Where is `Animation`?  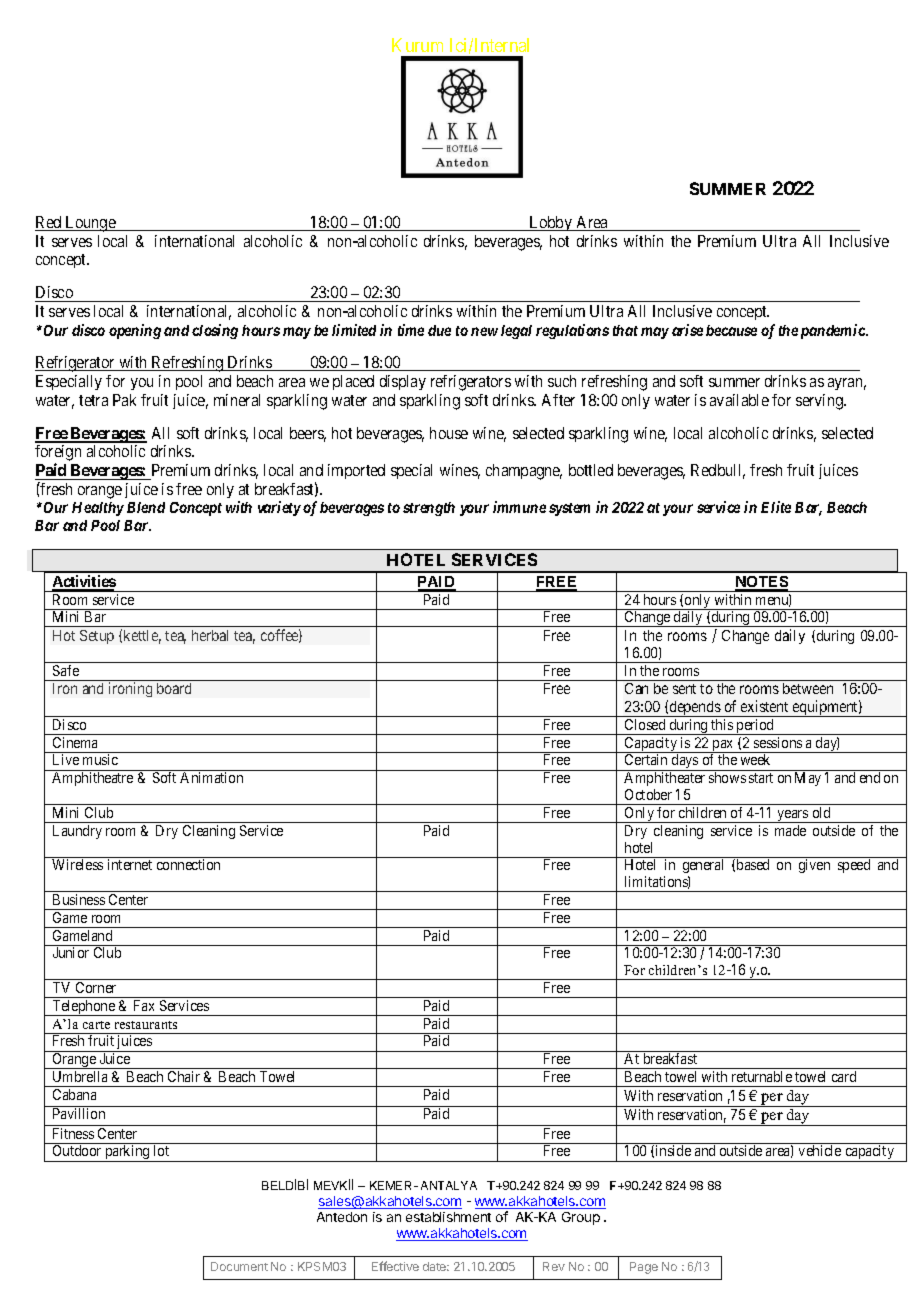 Animation is located at coordinates (211, 777).
